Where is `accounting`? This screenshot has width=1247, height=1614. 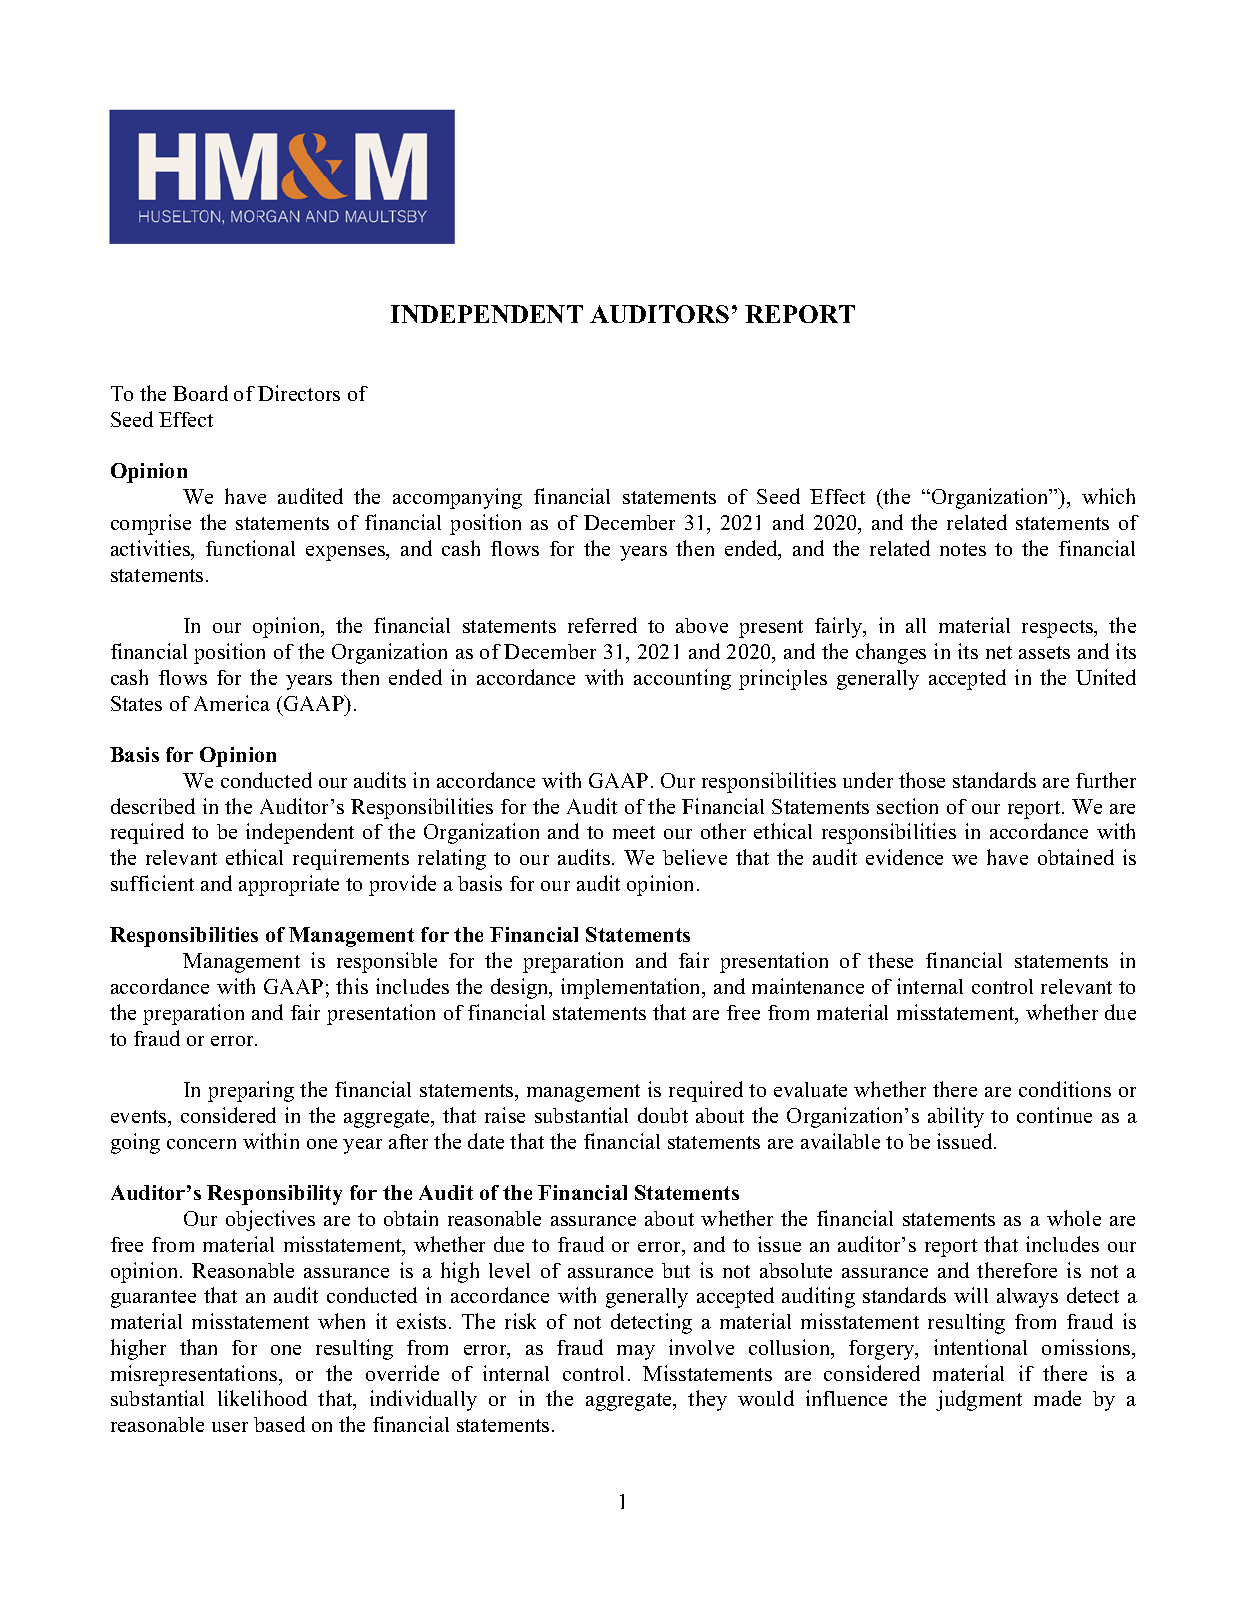
accounting is located at coordinates (682, 679).
